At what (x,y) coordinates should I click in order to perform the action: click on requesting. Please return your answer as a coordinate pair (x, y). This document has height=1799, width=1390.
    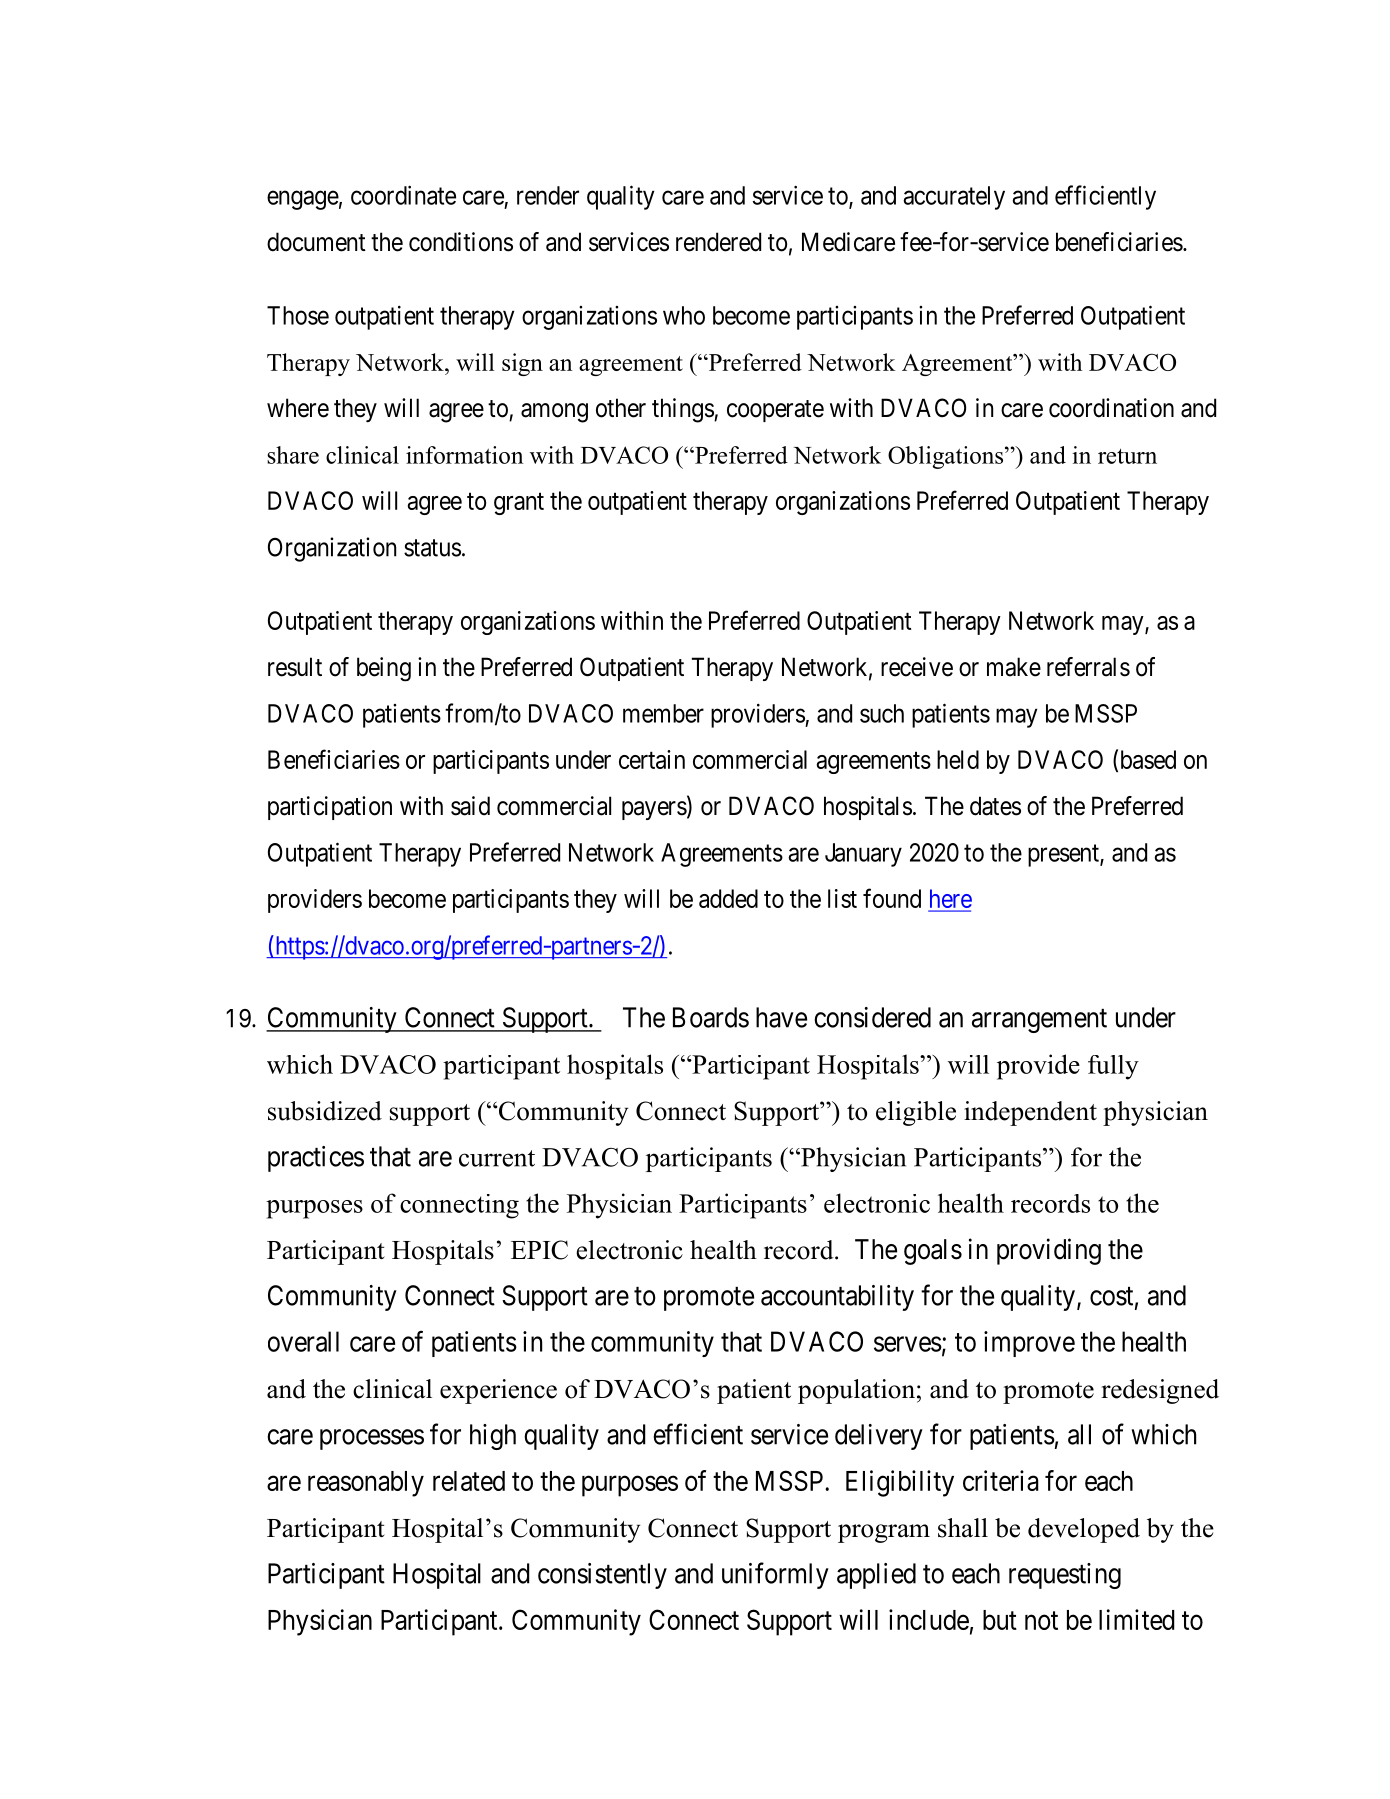
    Looking at the image, I should click on (1065, 1576).
